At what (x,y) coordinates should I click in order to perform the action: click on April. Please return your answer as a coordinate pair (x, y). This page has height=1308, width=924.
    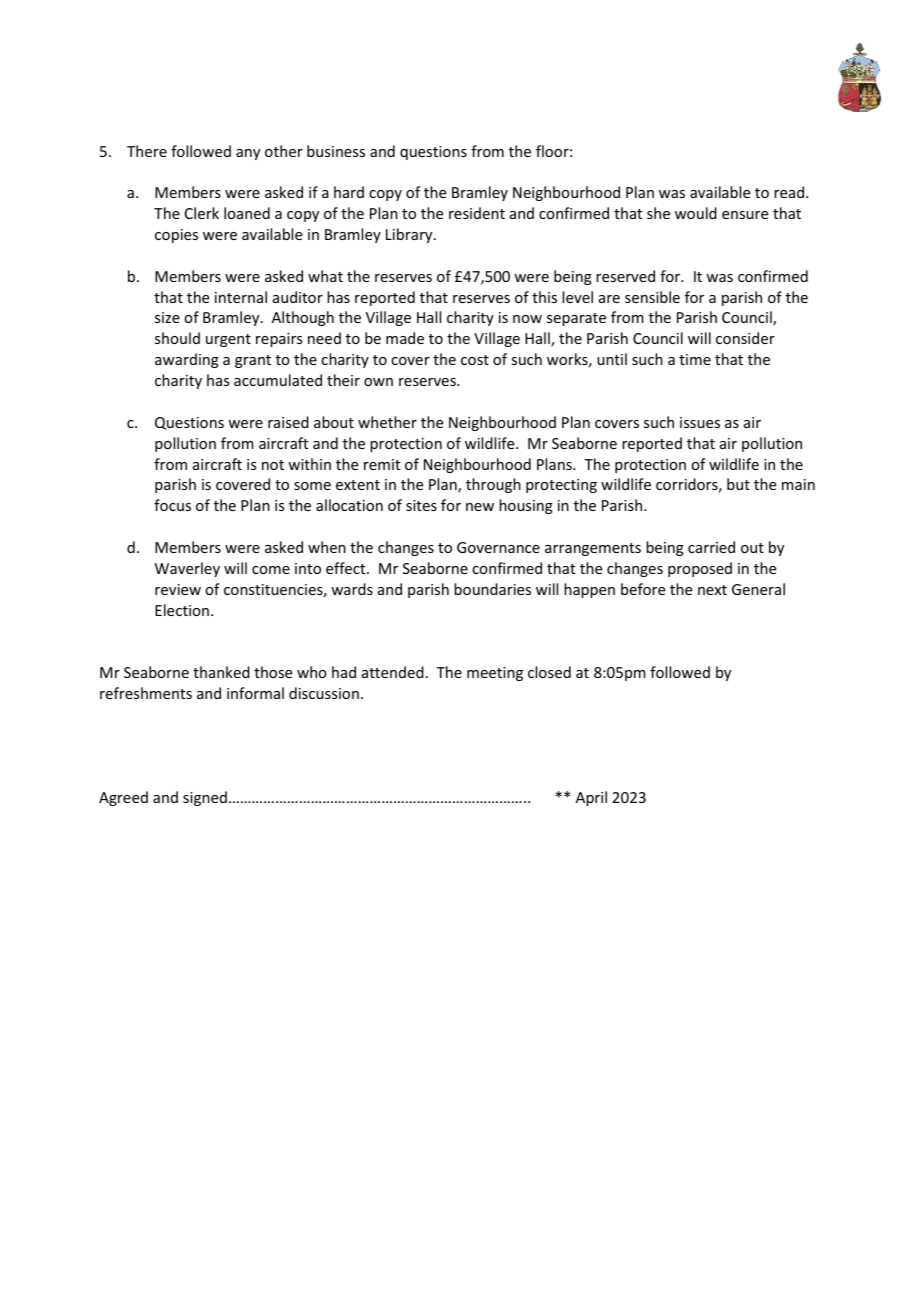
    Looking at the image, I should click on (591, 798).
